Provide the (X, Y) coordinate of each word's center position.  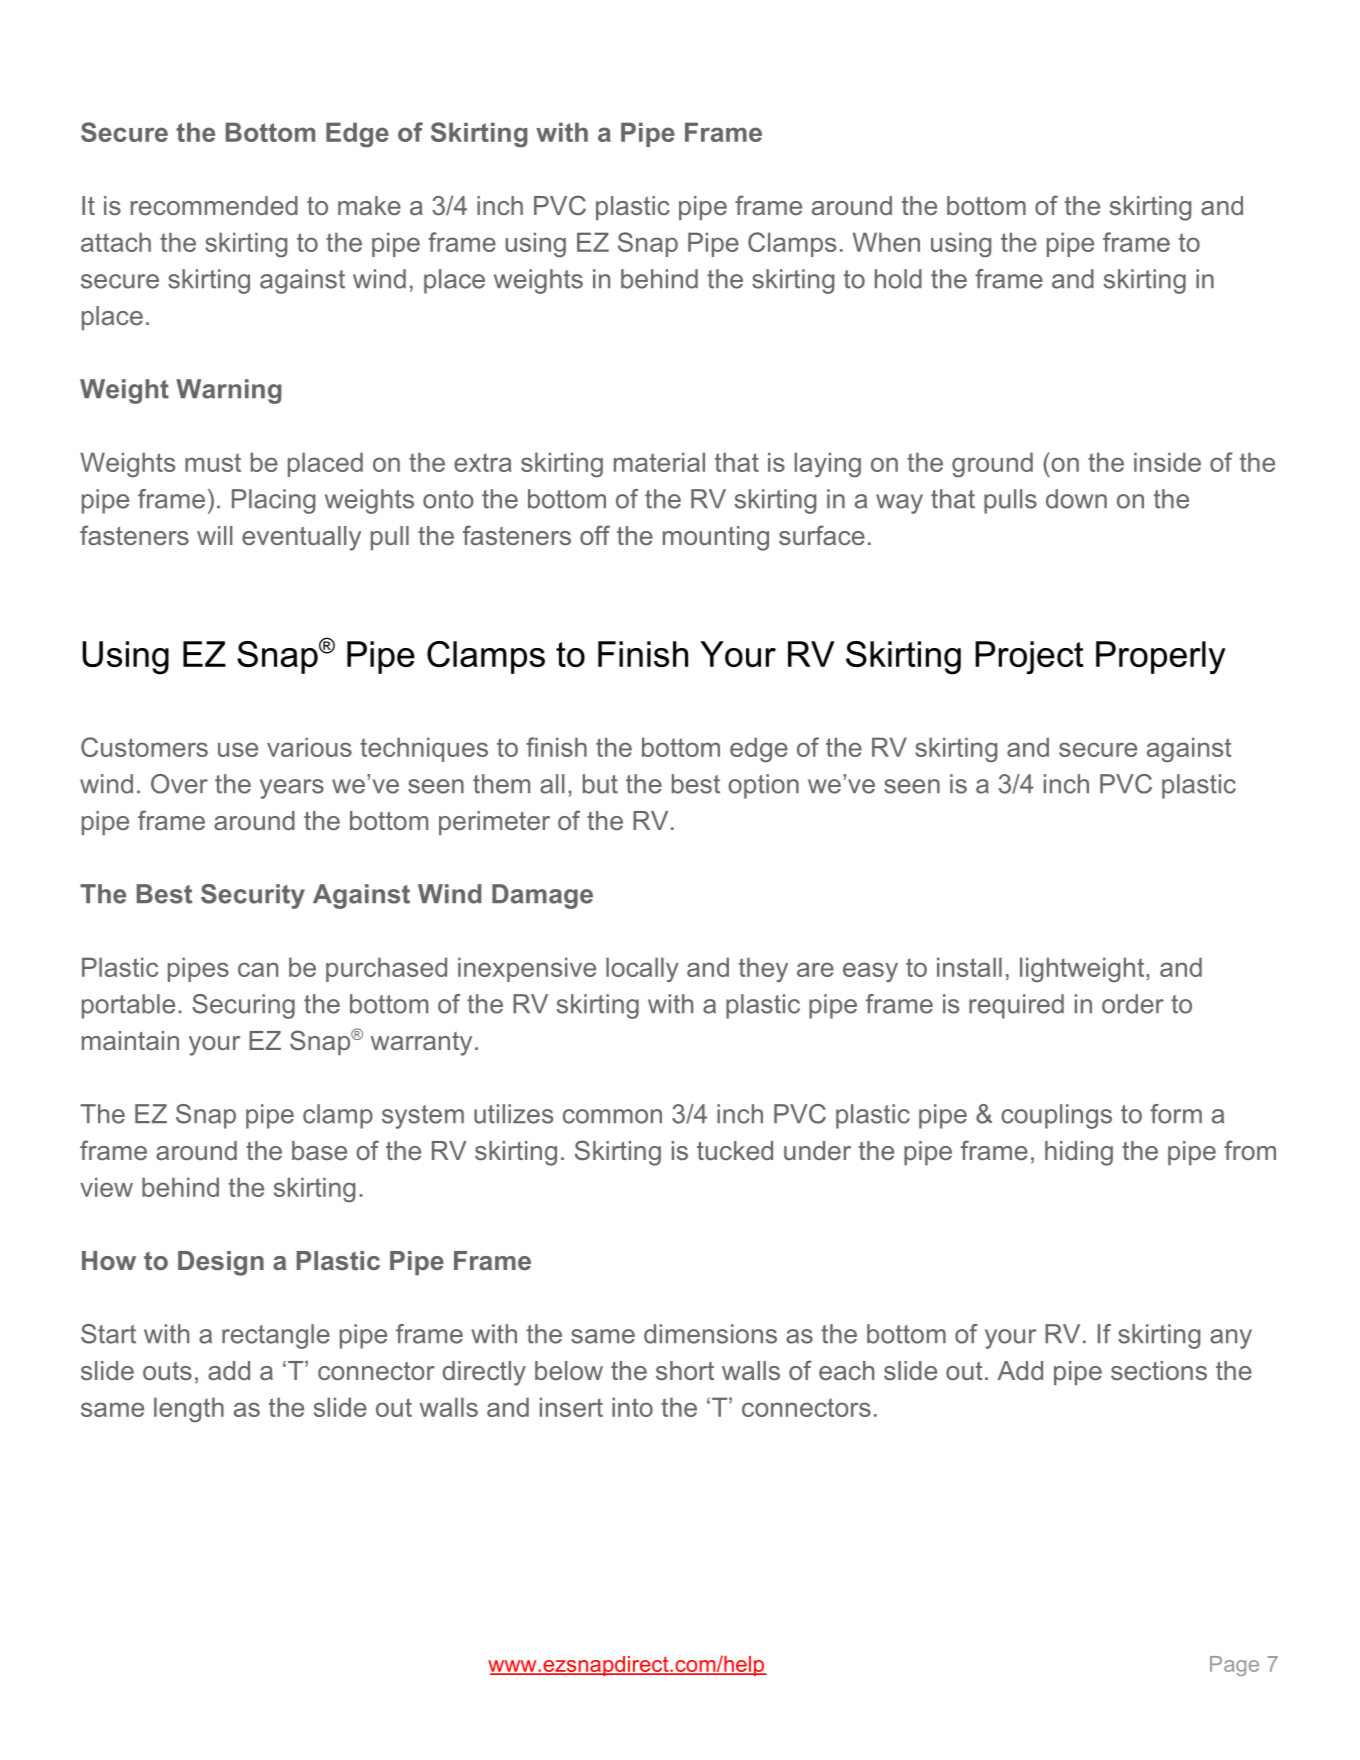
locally (642, 970)
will (214, 535)
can (258, 969)
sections (1159, 1370)
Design (221, 1263)
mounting (716, 538)
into (632, 1407)
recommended (214, 205)
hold (898, 279)
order (1133, 1004)
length (189, 1410)
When (886, 242)
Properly (1161, 658)
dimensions (710, 1334)
